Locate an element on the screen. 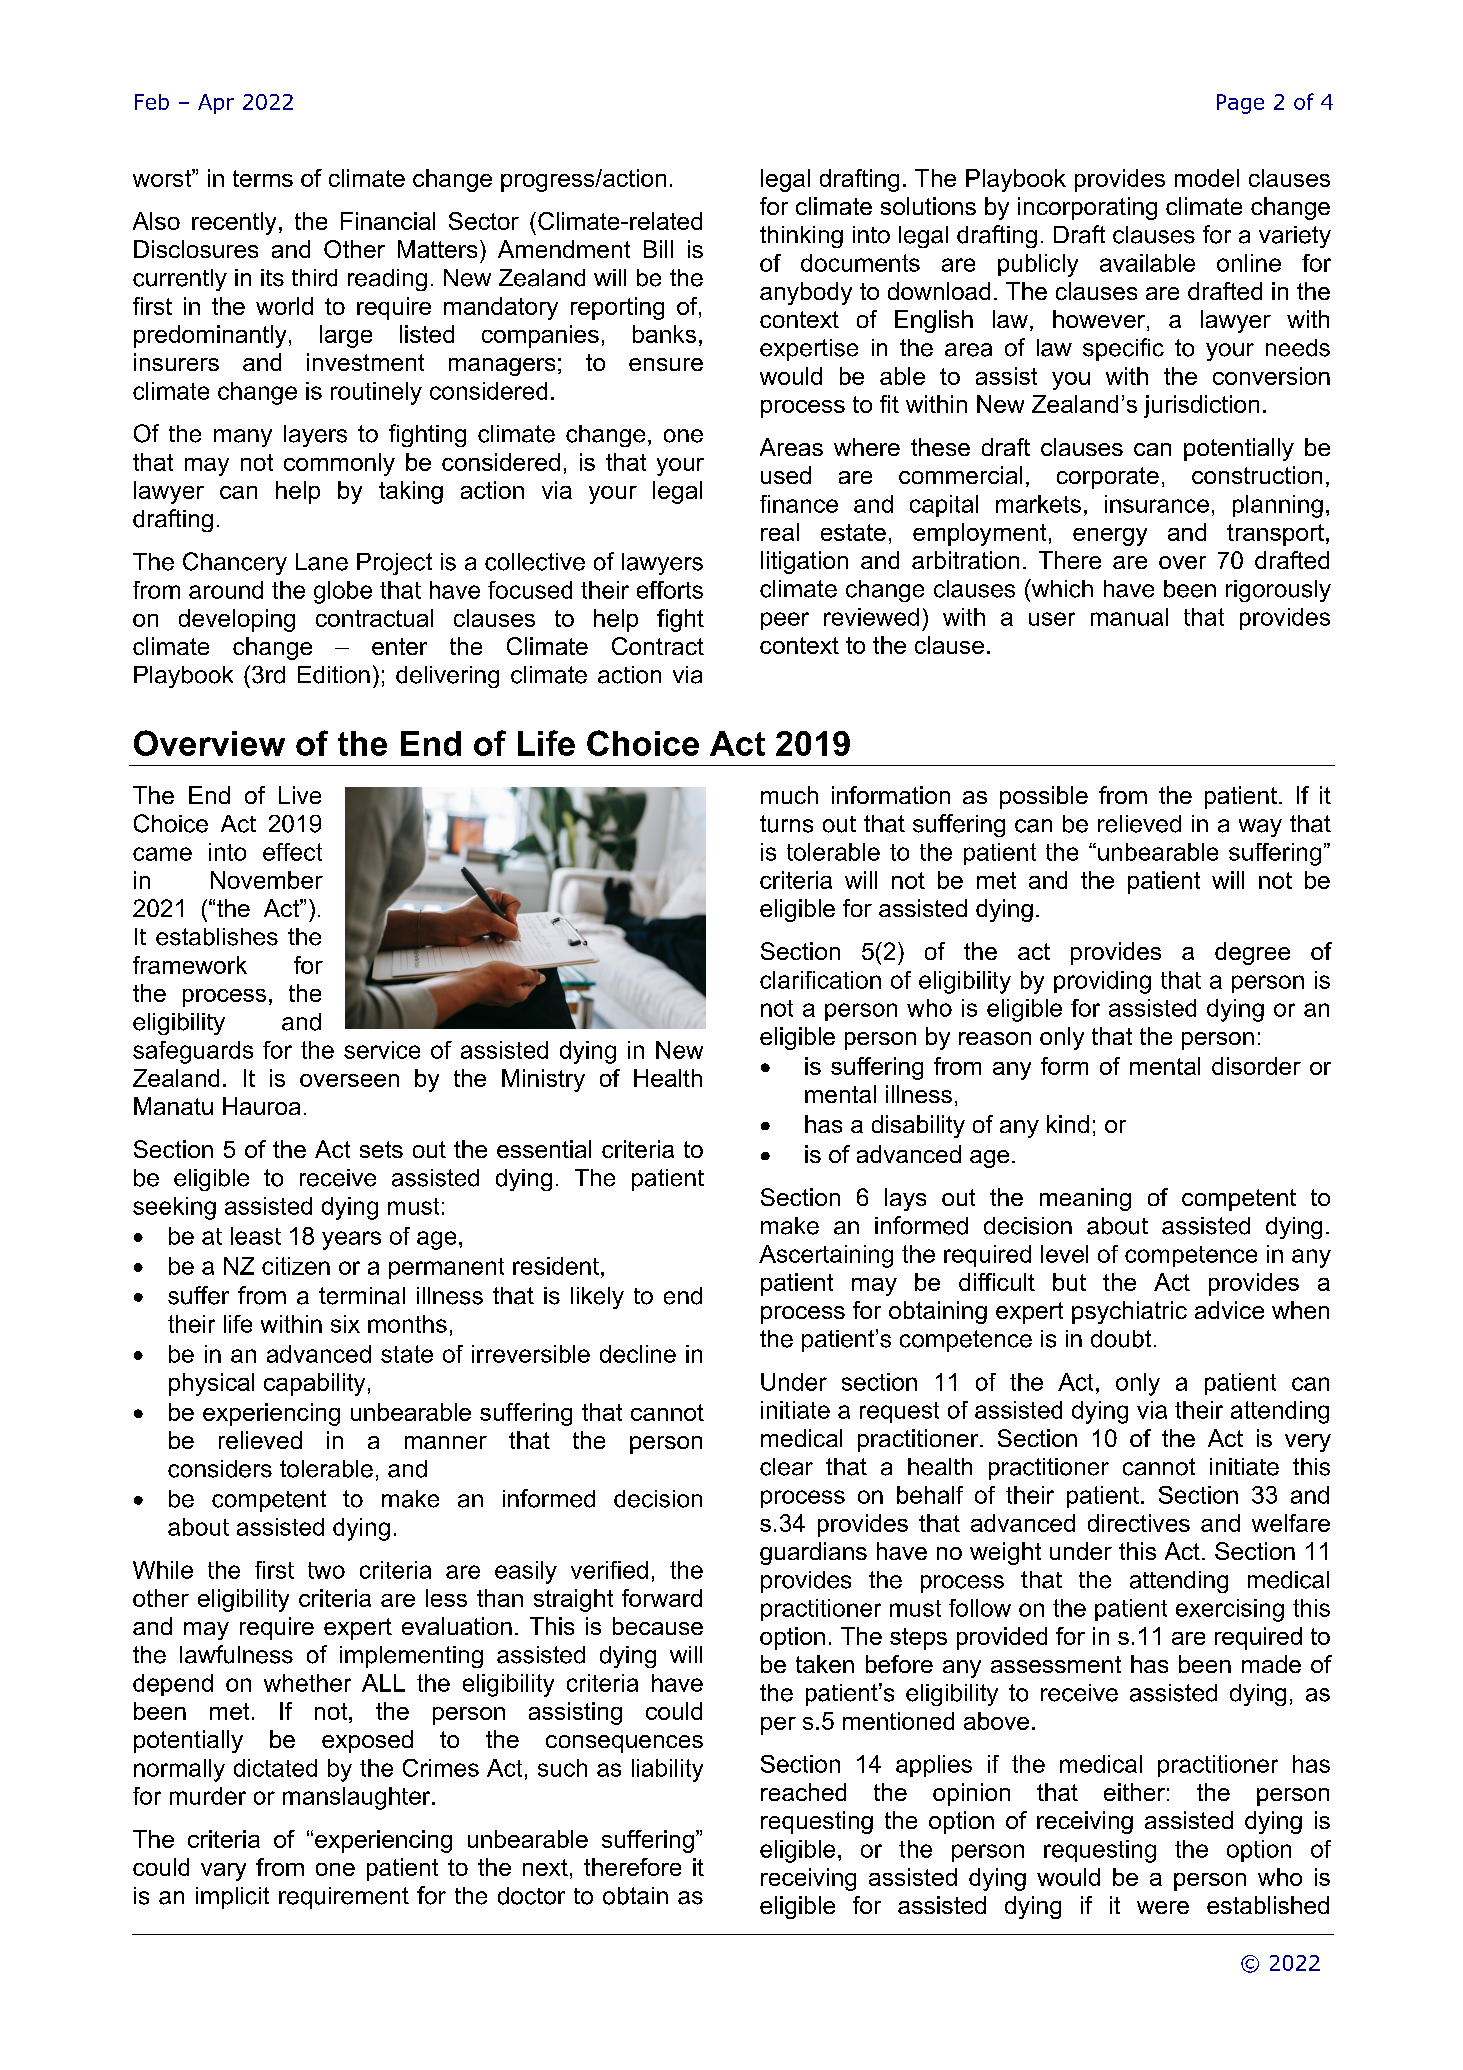 Image resolution: width=1463 pixels, height=2070 pixels. vary is located at coordinates (223, 1872).
